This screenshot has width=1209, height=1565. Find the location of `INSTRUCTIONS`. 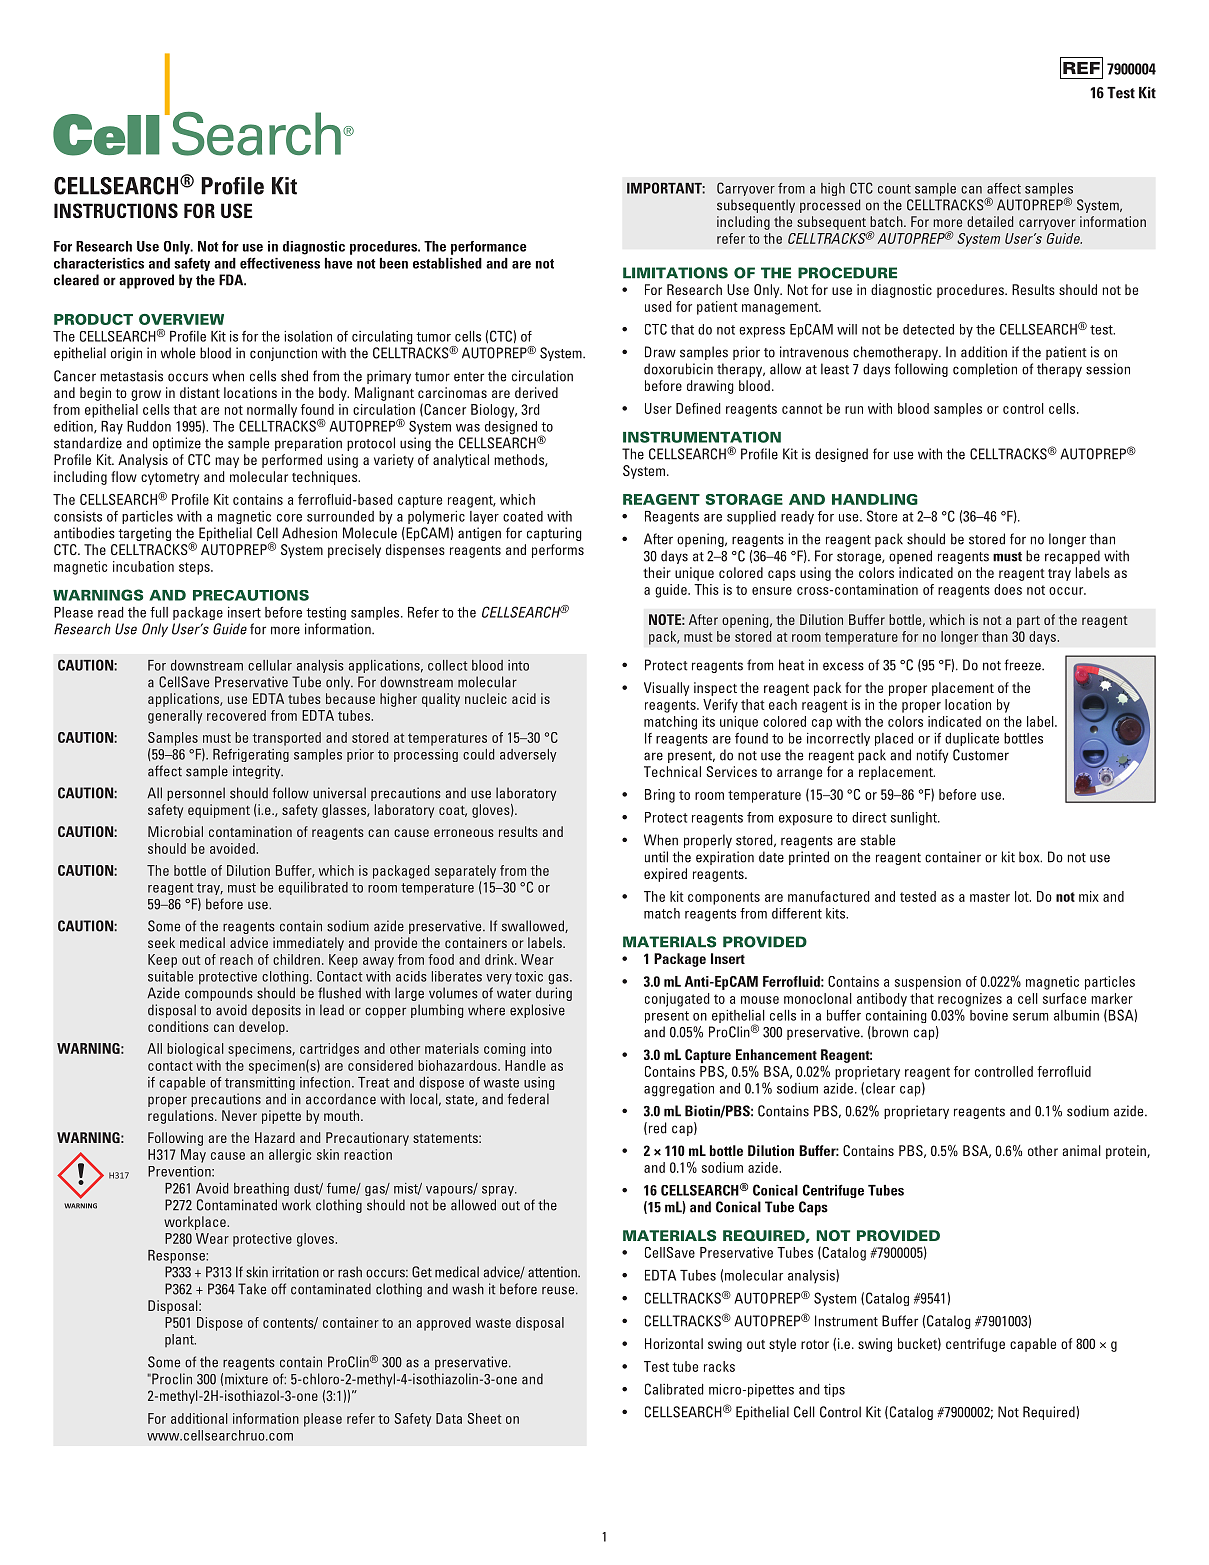

INSTRUCTIONS is located at coordinates (116, 210).
